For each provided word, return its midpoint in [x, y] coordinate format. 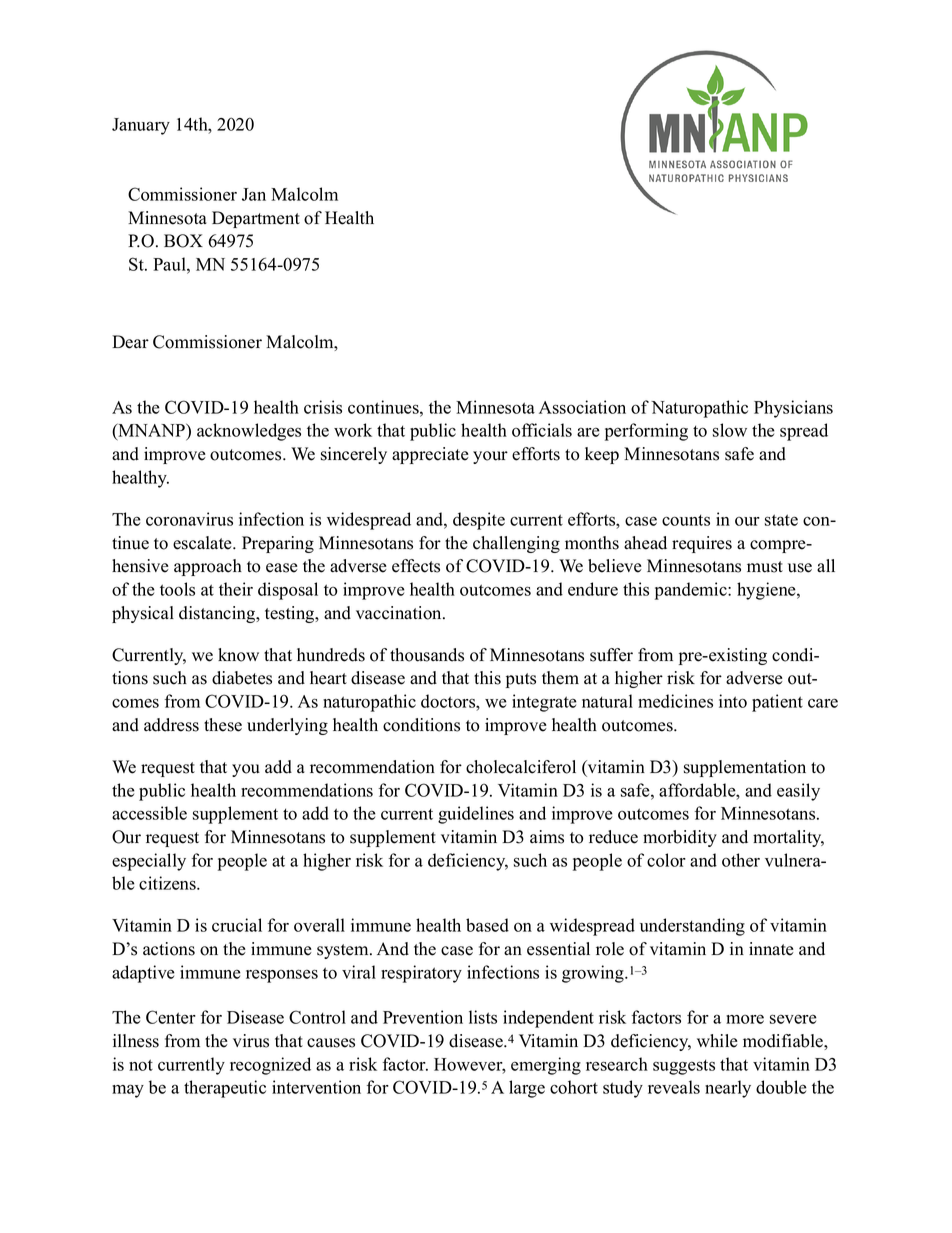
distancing [218, 614]
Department [256, 219]
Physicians [793, 409]
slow [730, 430]
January [141, 126]
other [741, 860]
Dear [130, 342]
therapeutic [225, 1089]
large [527, 1089]
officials [542, 430]
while [717, 1041]
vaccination [400, 613]
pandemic [692, 591]
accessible [149, 813]
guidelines [476, 815]
